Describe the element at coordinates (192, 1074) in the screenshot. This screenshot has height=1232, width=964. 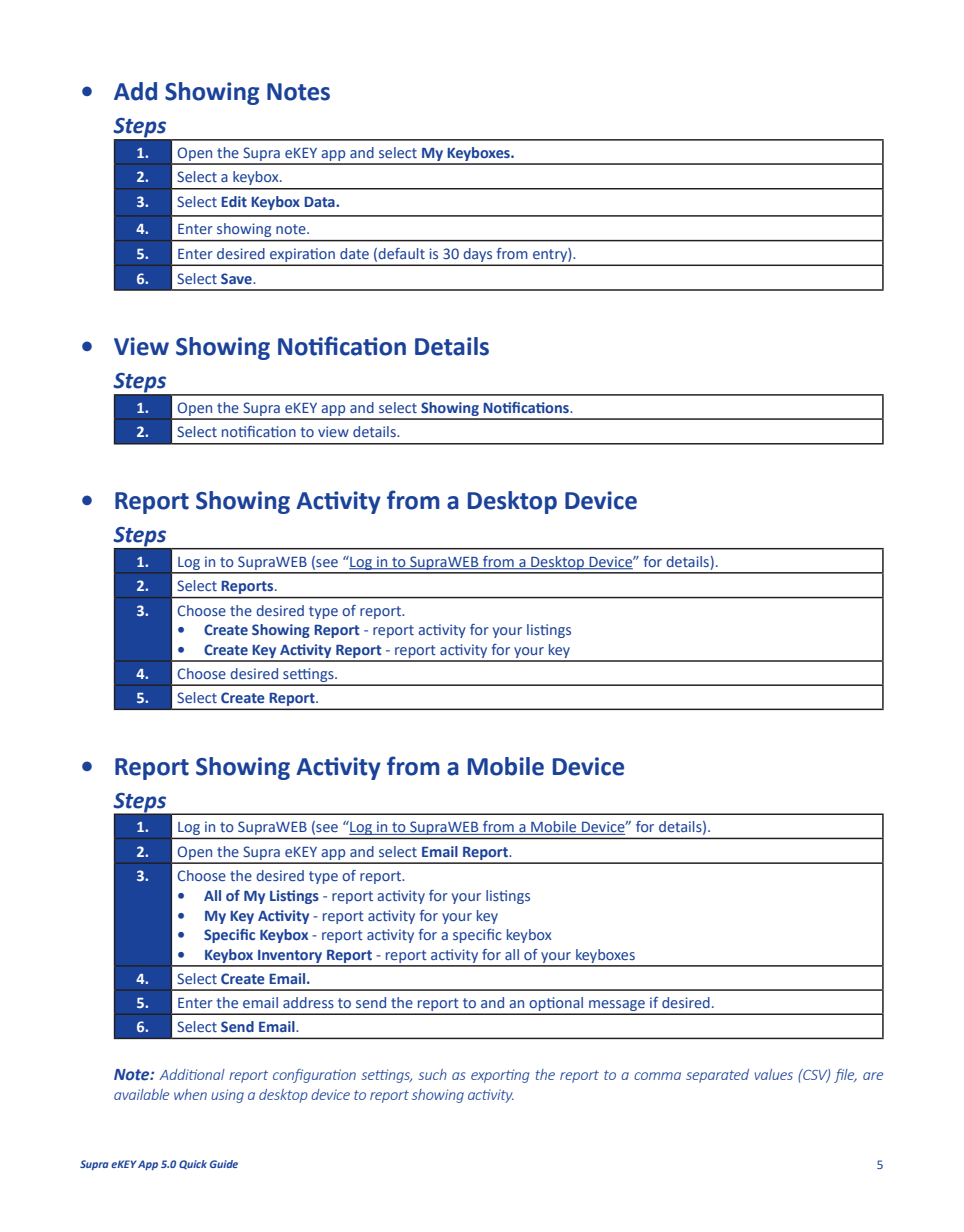
I see `Additional` at that location.
